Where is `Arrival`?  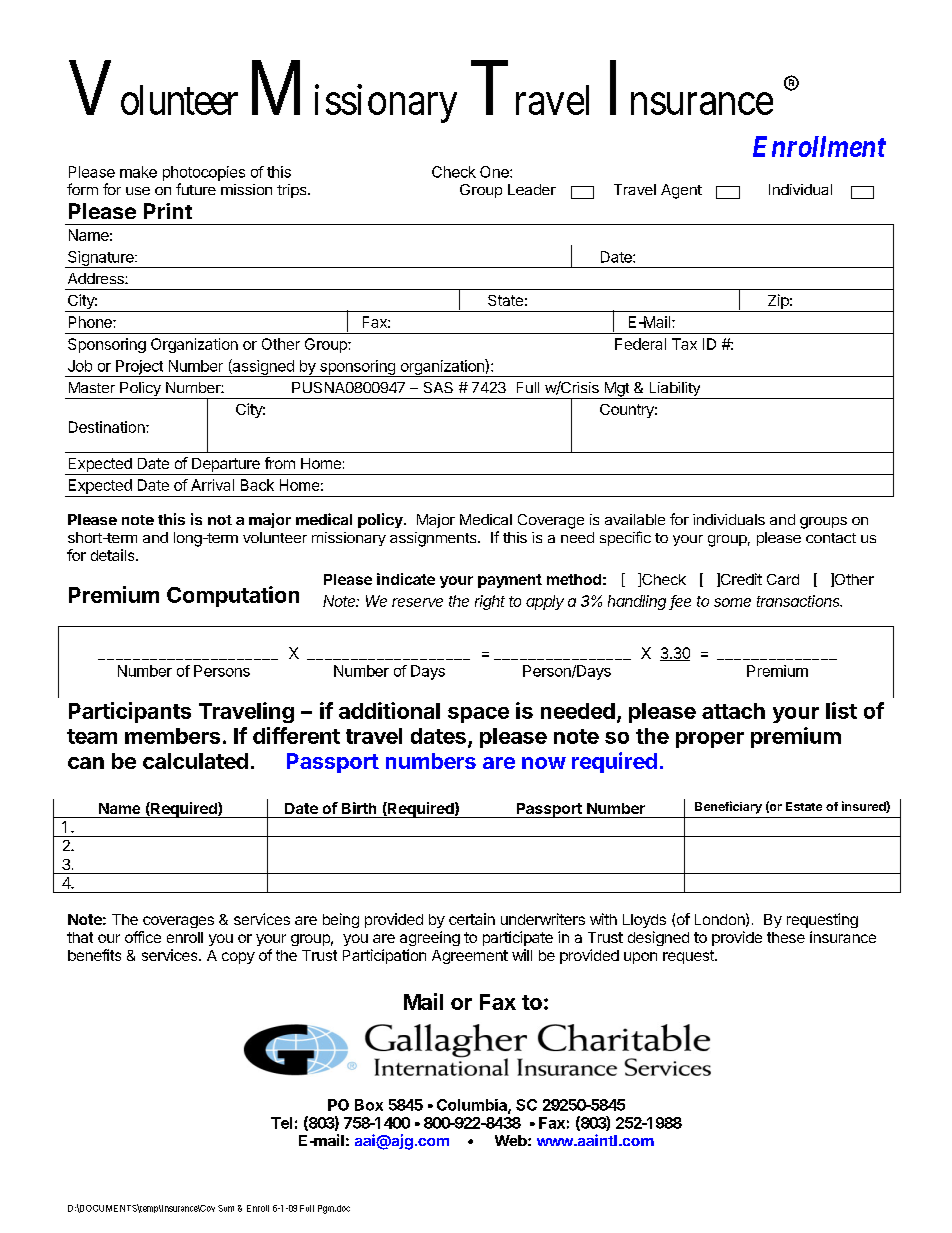
Arrival is located at coordinates (212, 485).
